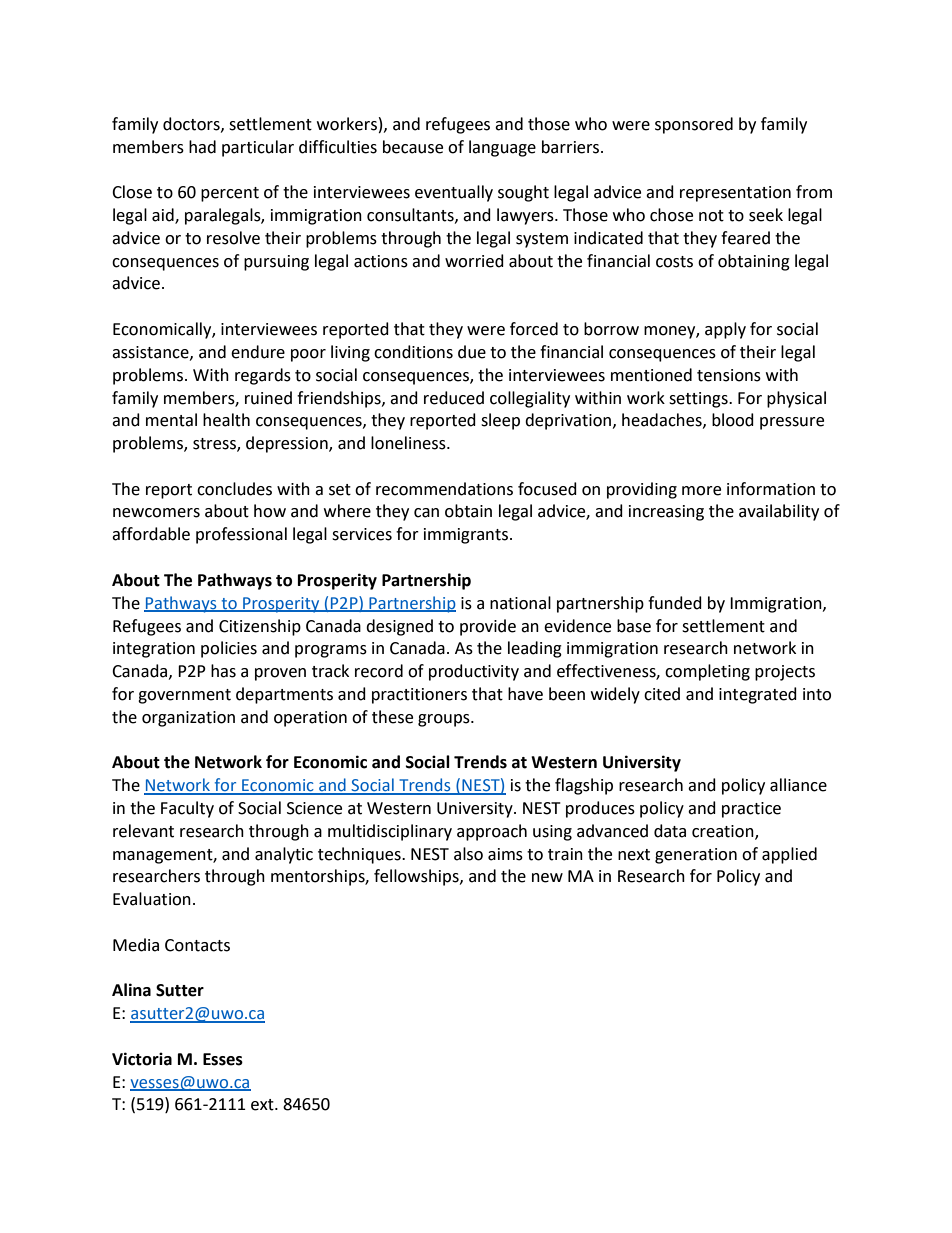 The height and width of the screenshot is (1233, 952). I want to click on language, so click(502, 148).
